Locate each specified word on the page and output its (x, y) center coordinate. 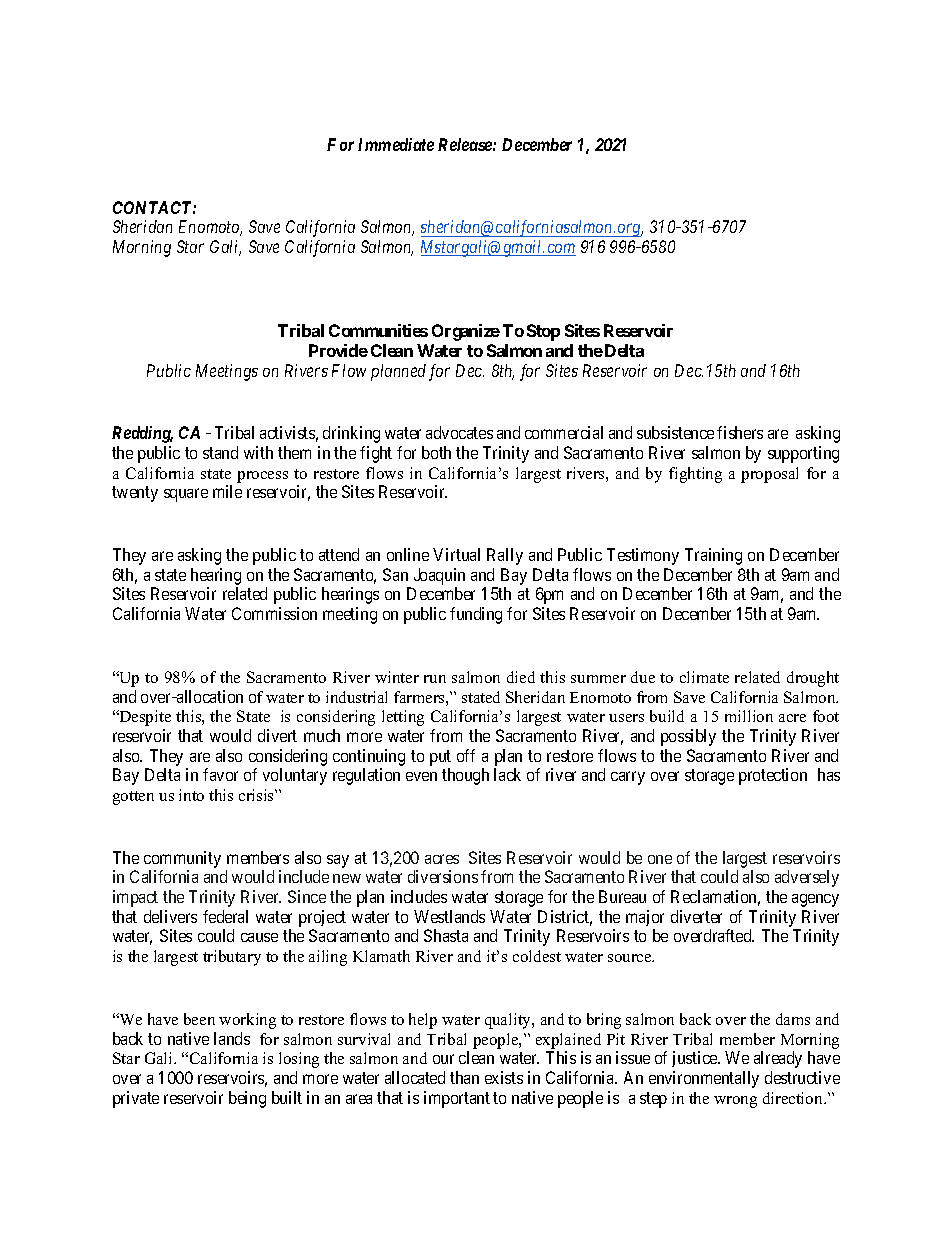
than (464, 1077)
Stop (543, 332)
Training (713, 556)
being (247, 1099)
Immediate (396, 144)
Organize (466, 332)
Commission (274, 613)
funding (476, 615)
